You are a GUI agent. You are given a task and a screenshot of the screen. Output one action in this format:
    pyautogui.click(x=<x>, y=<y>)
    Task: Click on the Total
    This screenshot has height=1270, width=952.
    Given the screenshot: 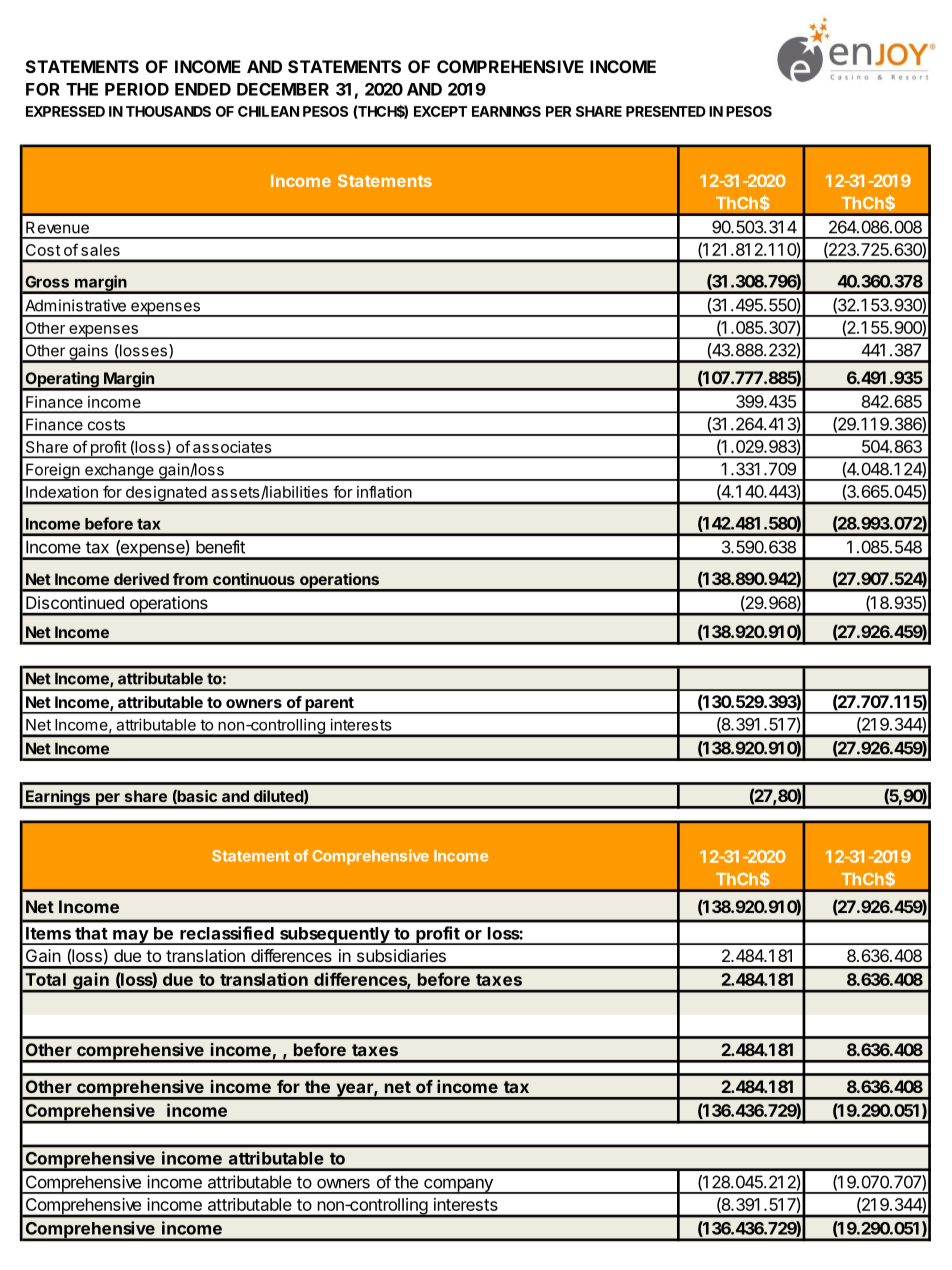 What is the action you would take?
    pyautogui.click(x=45, y=979)
